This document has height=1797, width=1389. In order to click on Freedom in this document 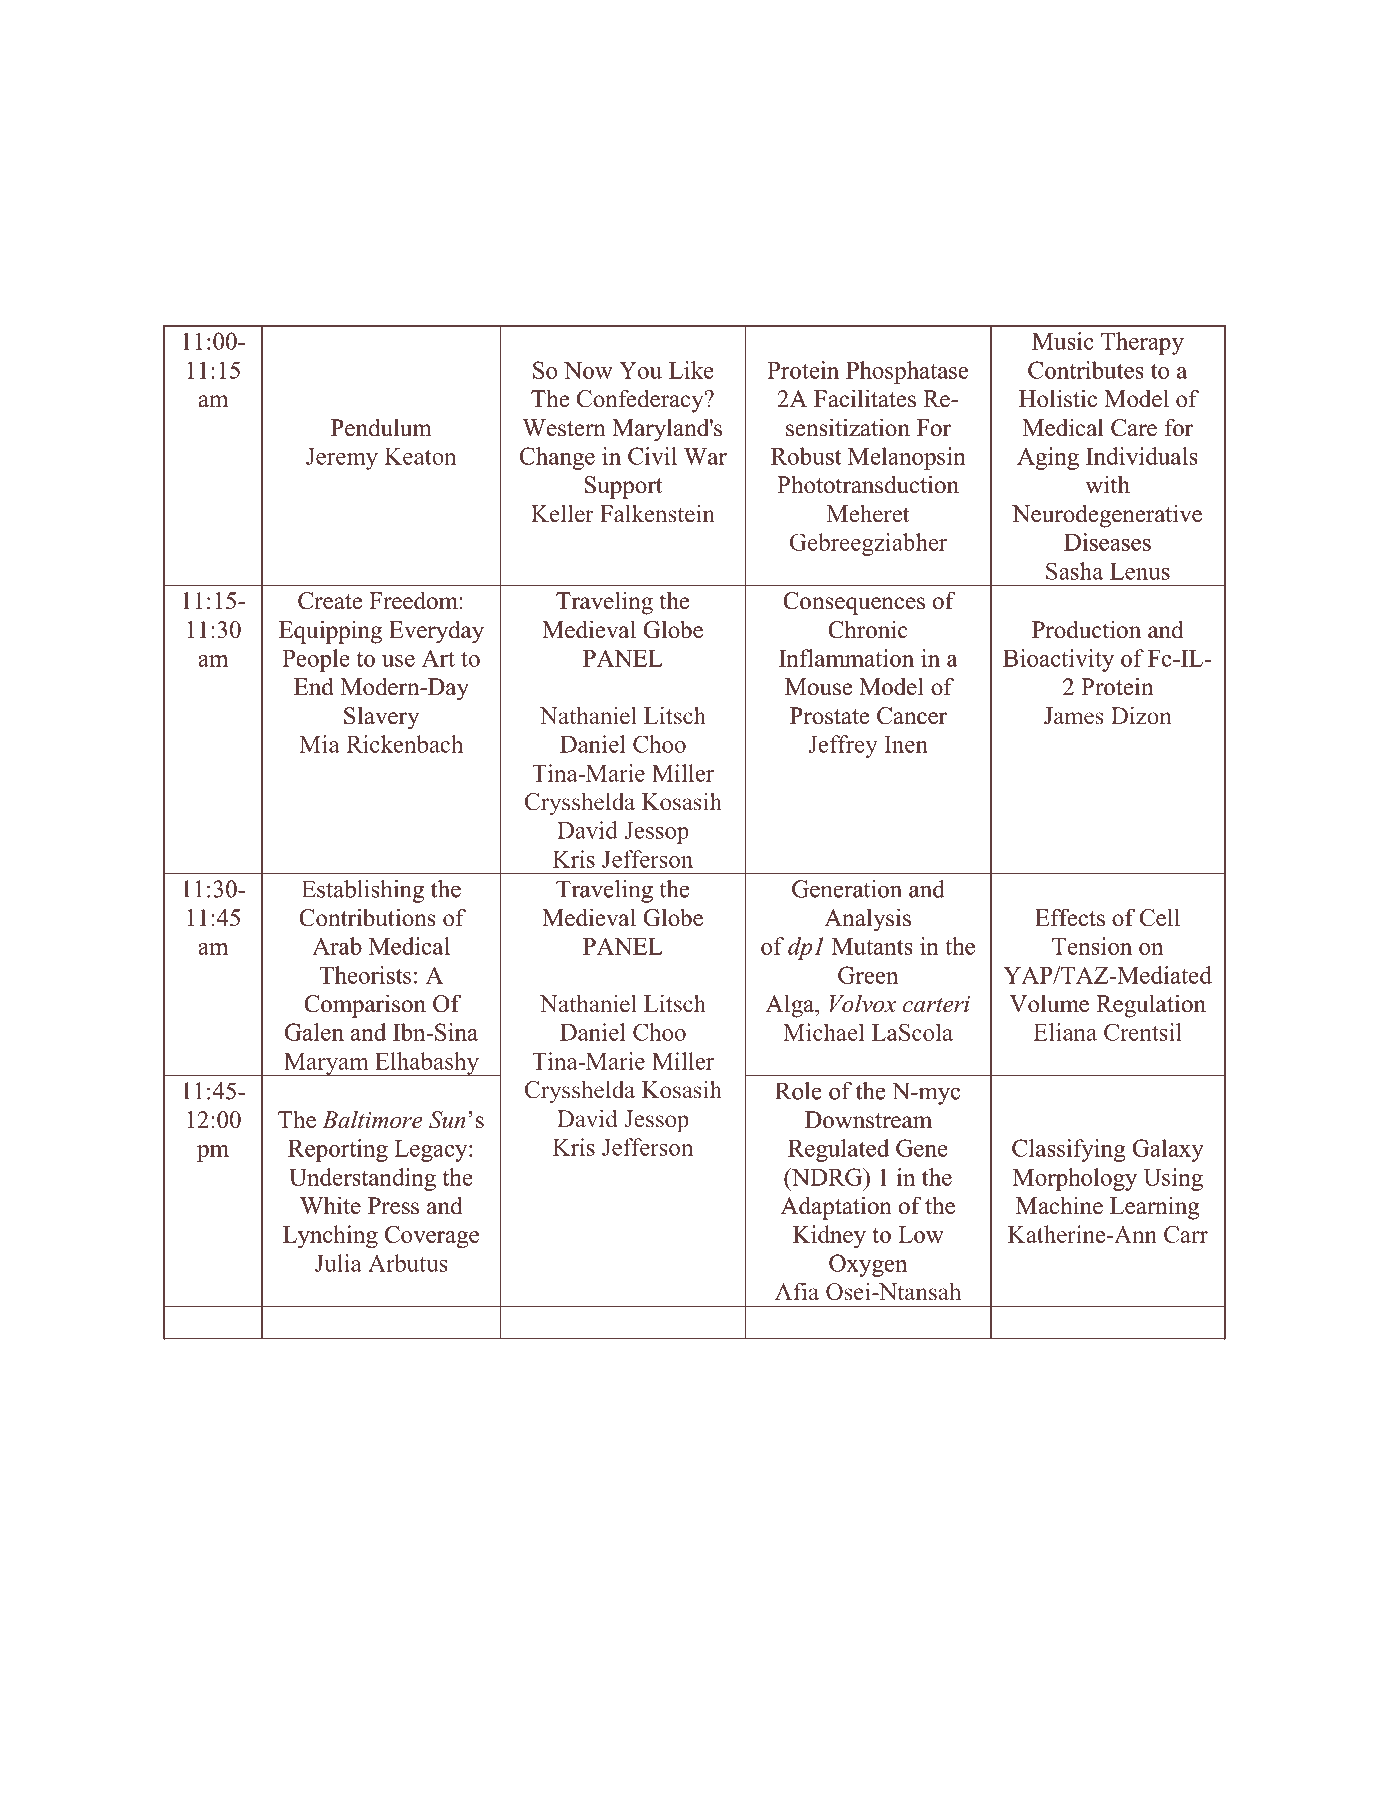, I will do `click(414, 600)`.
